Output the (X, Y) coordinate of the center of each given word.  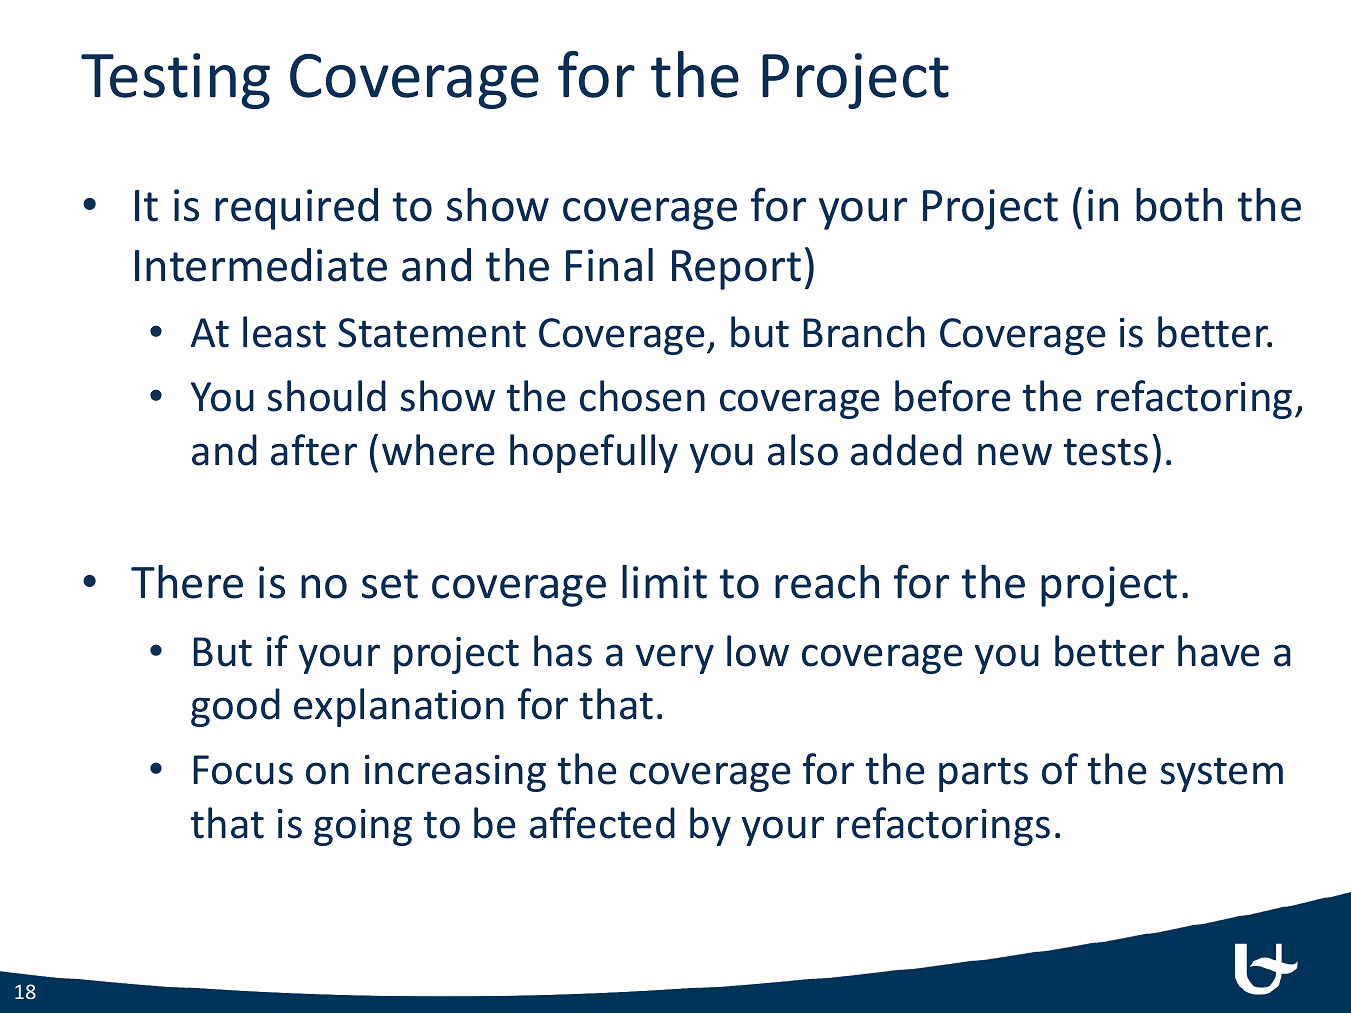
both (1179, 205)
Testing (175, 81)
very (675, 659)
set (390, 584)
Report (736, 270)
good (235, 707)
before (953, 396)
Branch (864, 332)
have (1219, 651)
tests (1105, 452)
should (327, 396)
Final (609, 265)
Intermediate (261, 265)
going (363, 827)
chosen (642, 396)
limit (664, 582)
